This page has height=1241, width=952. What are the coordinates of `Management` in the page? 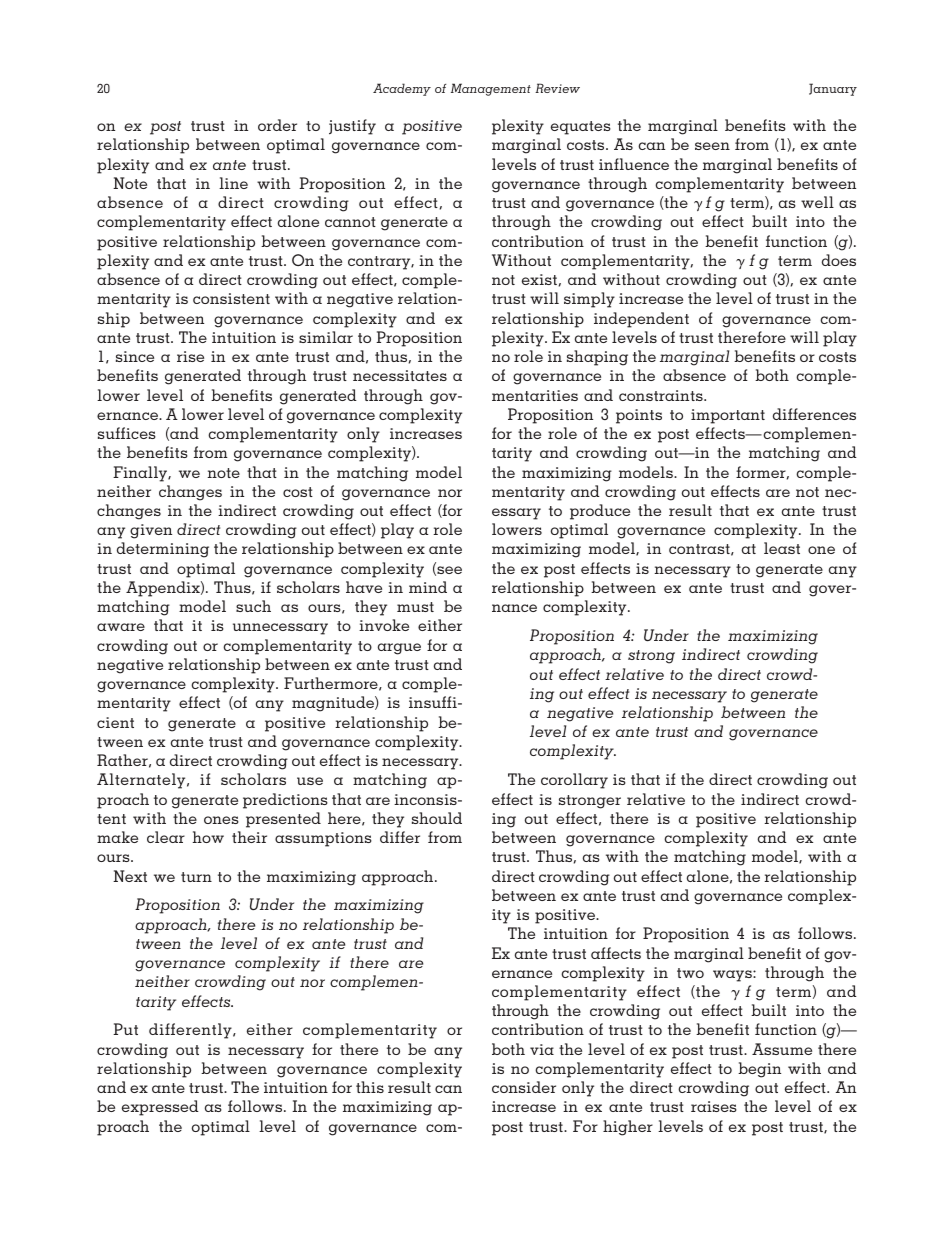 It's located at (491, 89).
